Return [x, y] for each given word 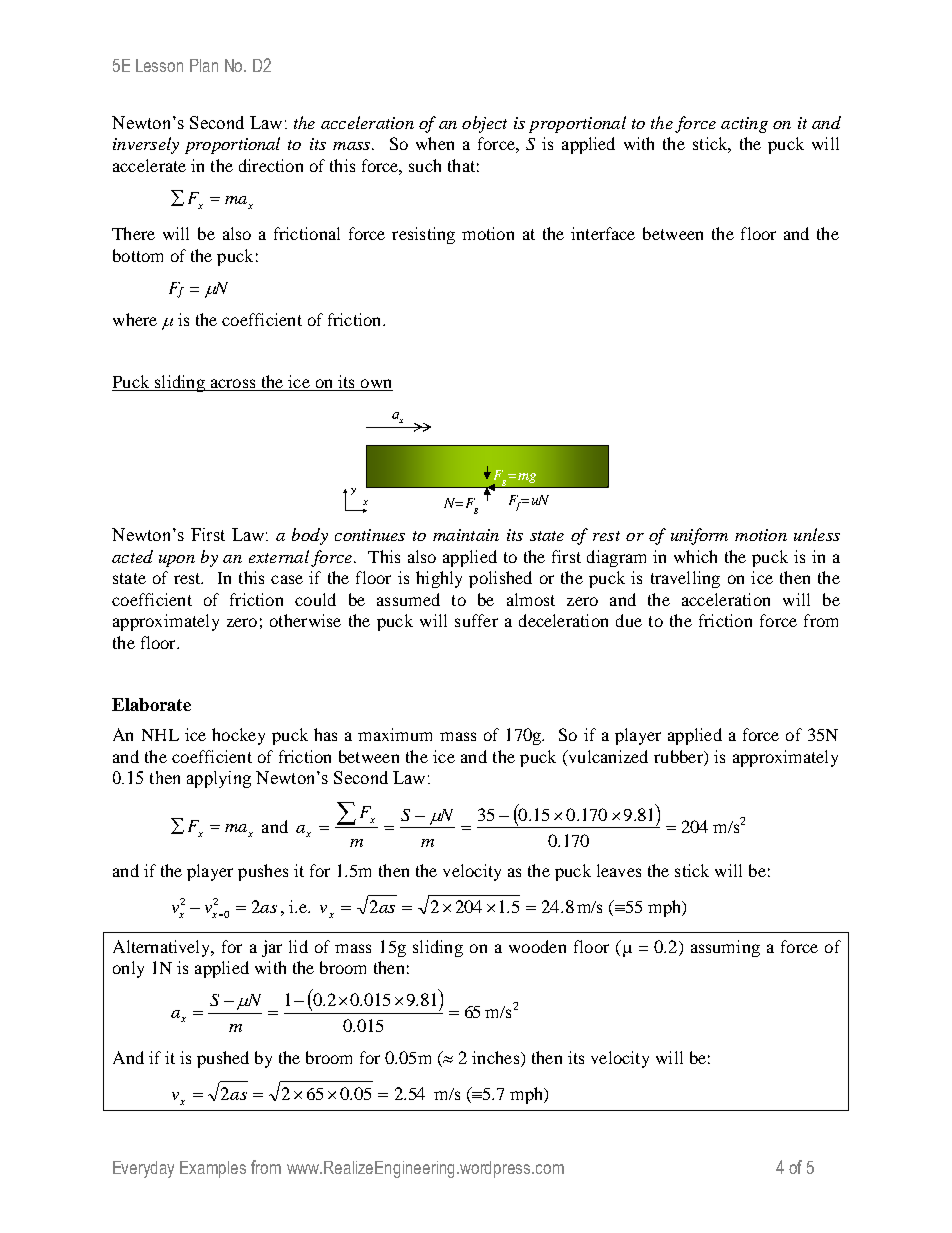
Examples [213, 1169]
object [484, 124]
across [233, 383]
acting [744, 125]
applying [219, 779]
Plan [204, 65]
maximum [395, 734]
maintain [466, 535]
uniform [699, 536]
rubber [679, 758]
